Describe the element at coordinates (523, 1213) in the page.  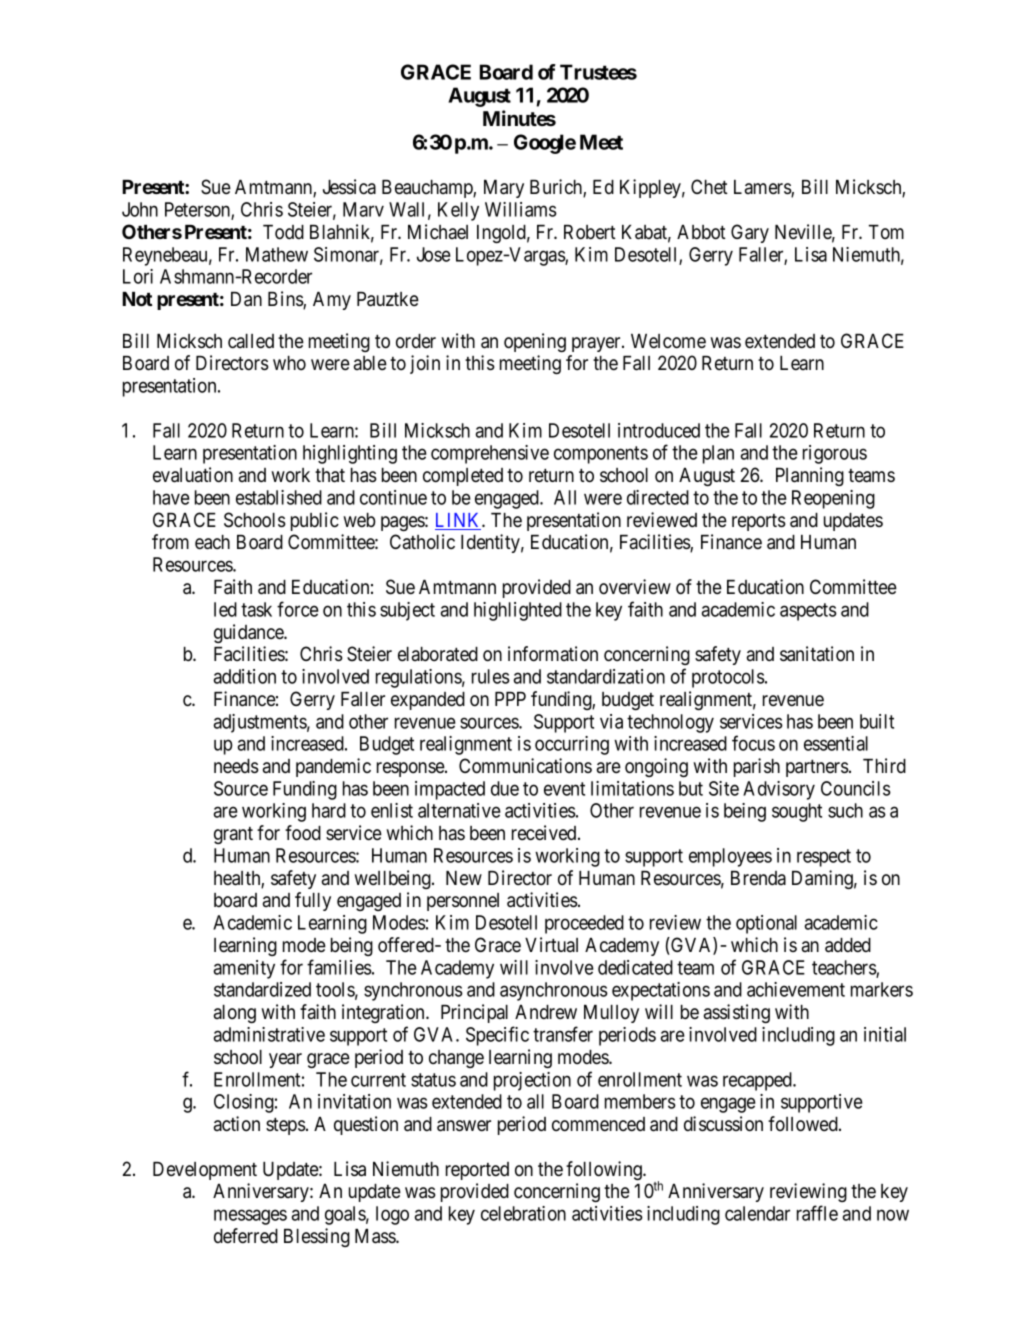
I see `celebration` at that location.
